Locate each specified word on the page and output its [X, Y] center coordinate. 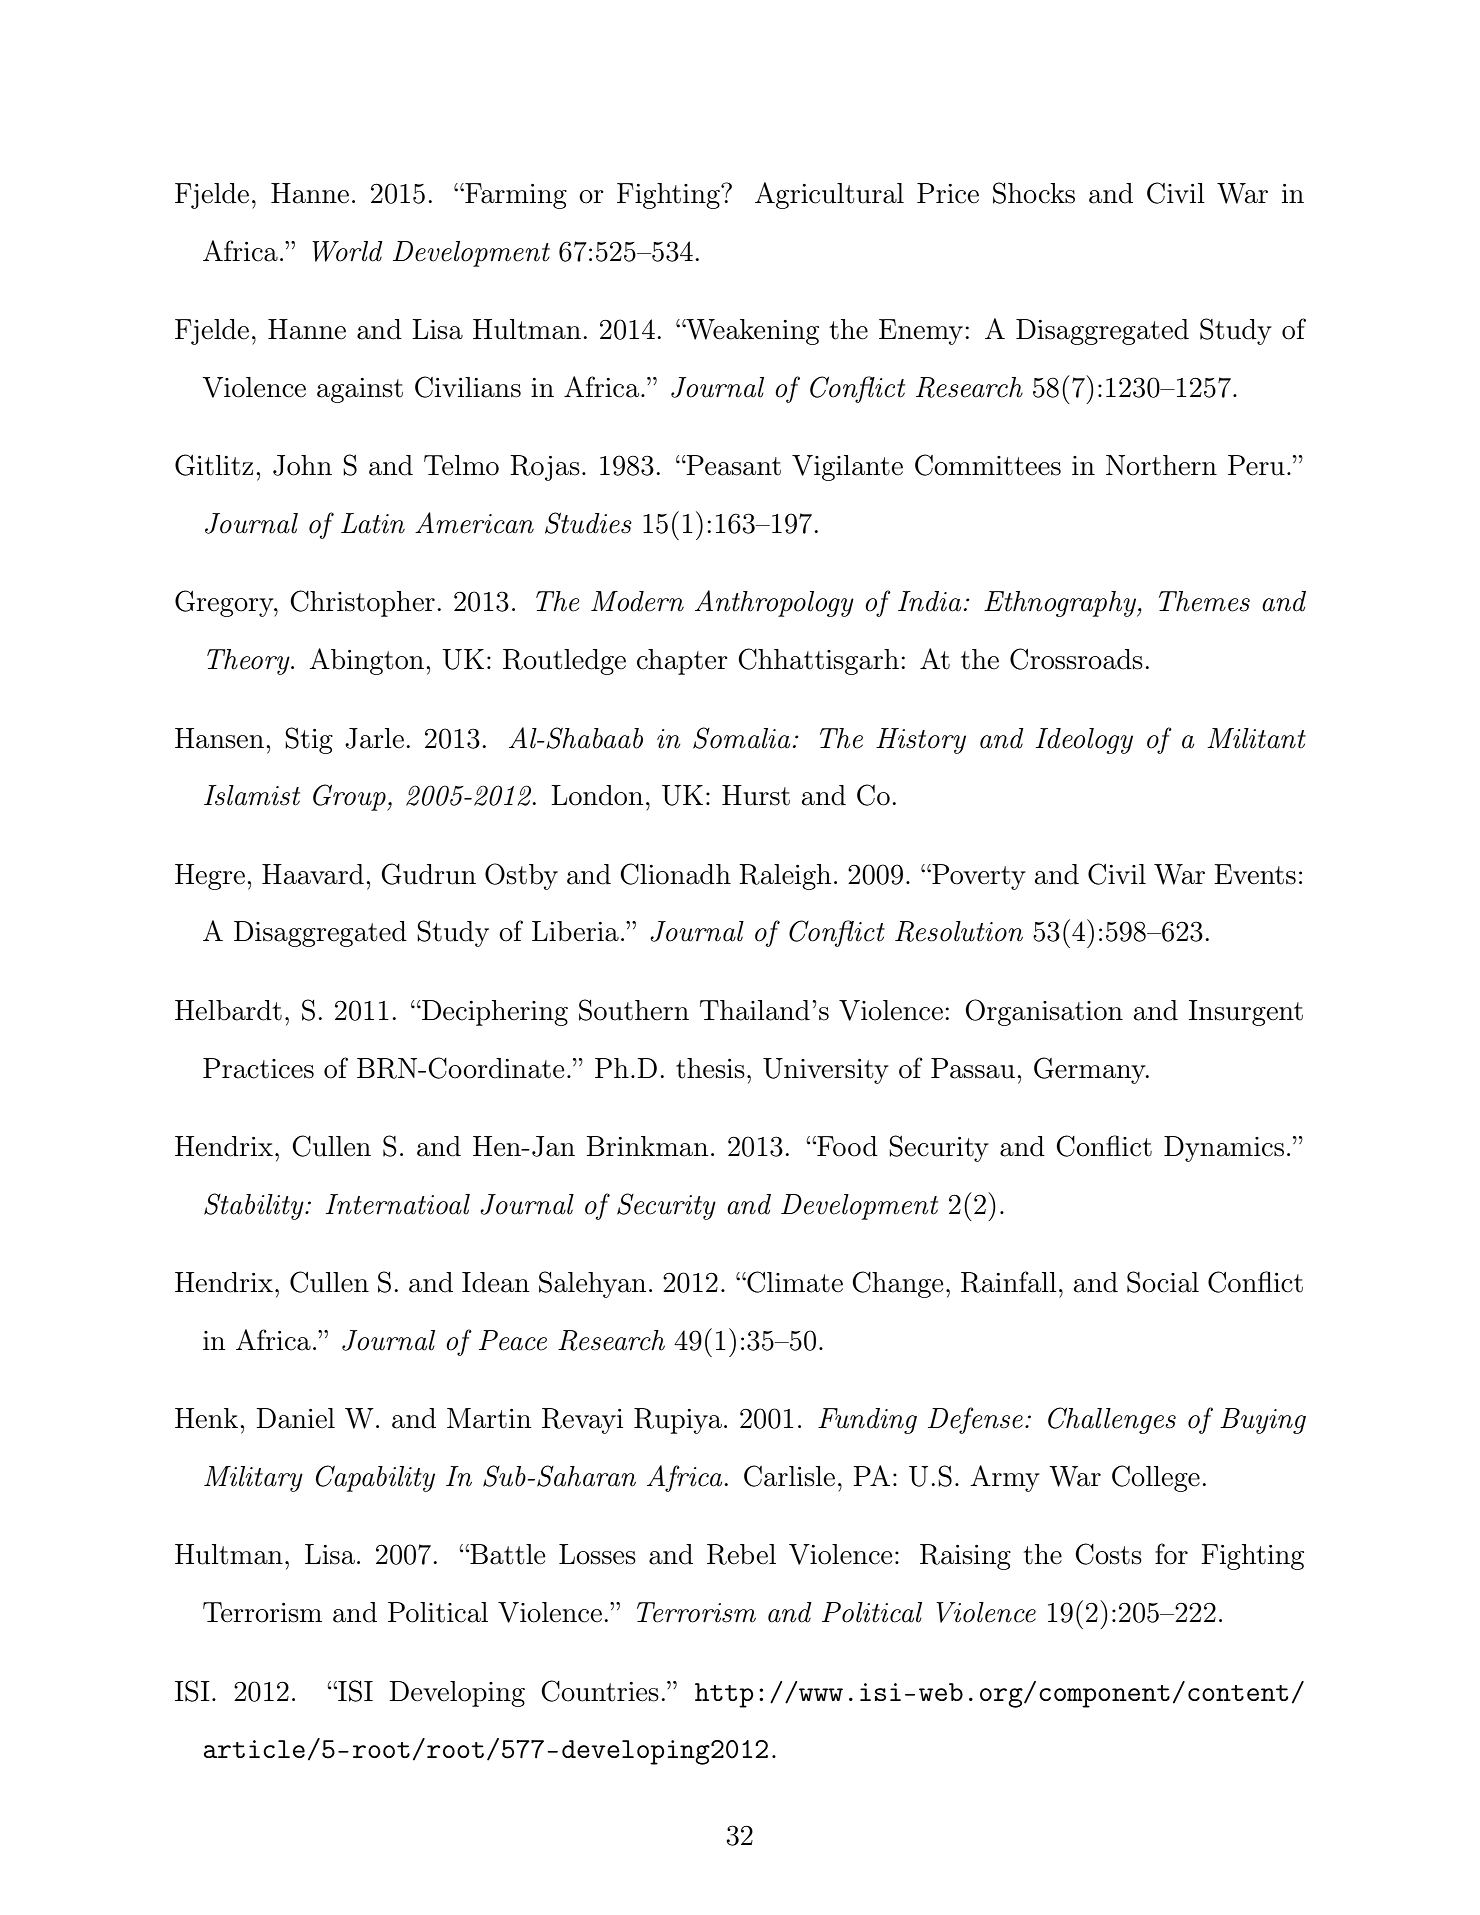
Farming [515, 196]
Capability [375, 1478]
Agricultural [829, 195]
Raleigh [785, 877]
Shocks [1034, 193]
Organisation [1044, 1012]
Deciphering [494, 1013]
